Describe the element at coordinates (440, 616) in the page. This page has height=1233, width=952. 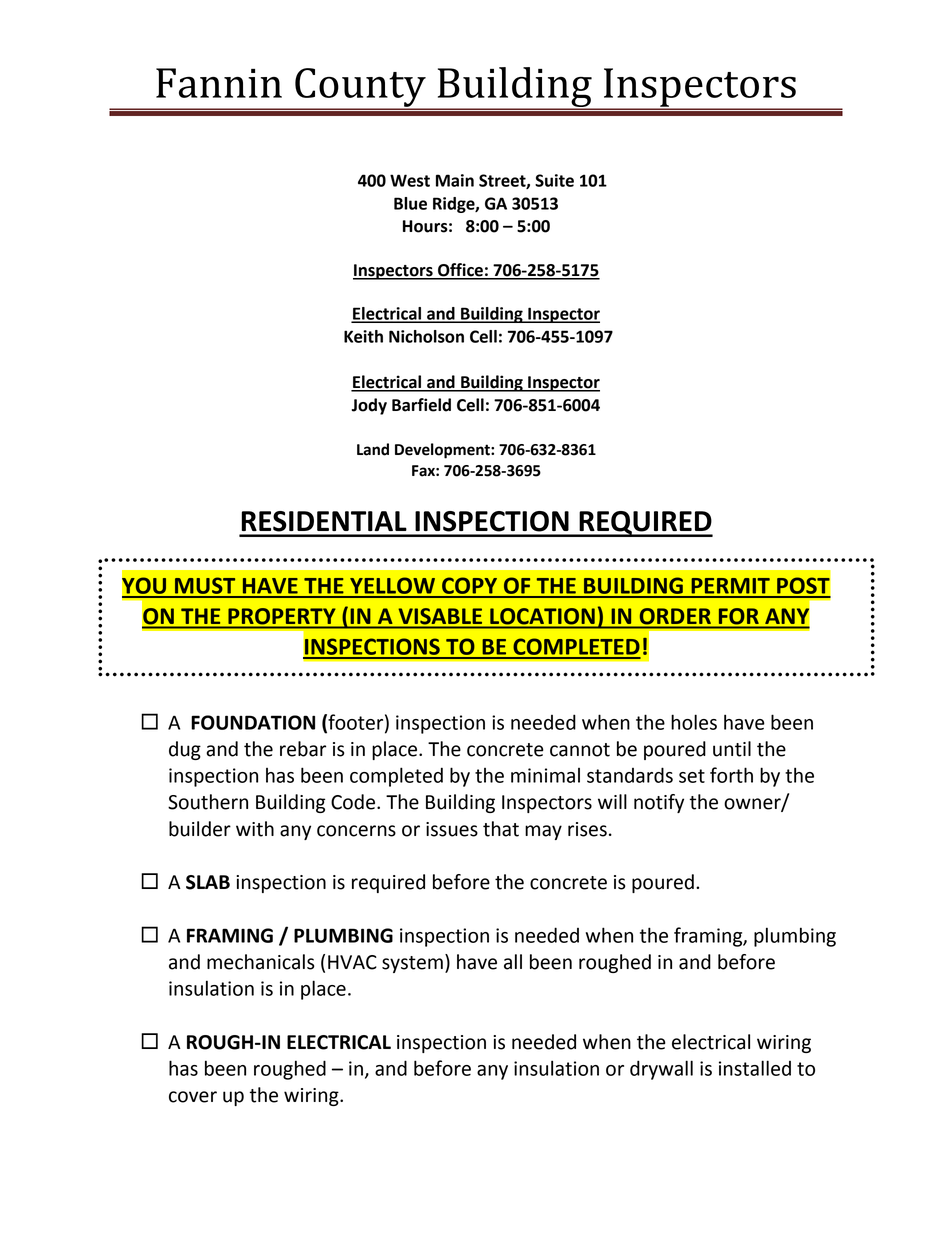
I see `VISABLE` at that location.
